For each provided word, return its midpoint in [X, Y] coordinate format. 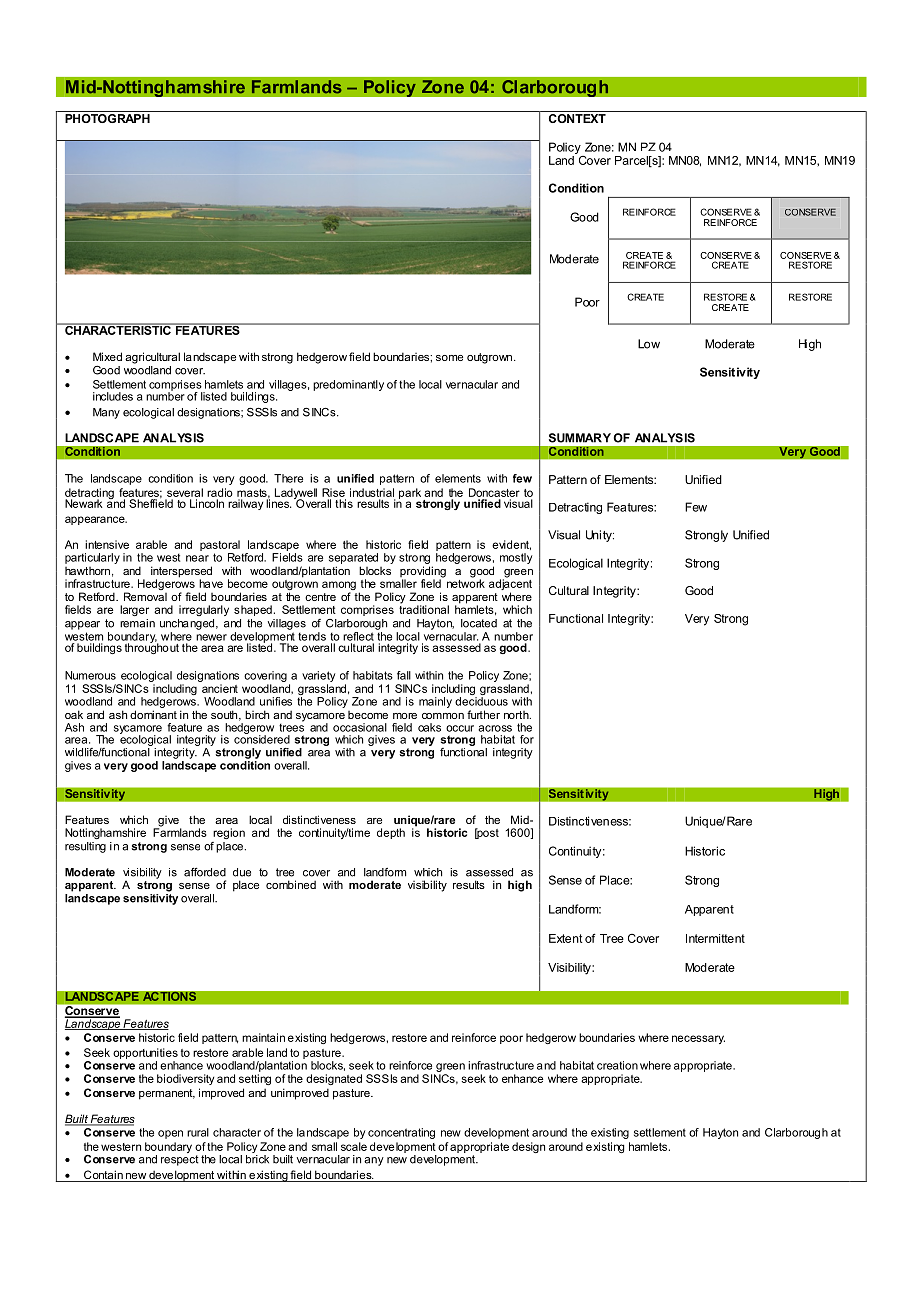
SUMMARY [580, 438]
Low [649, 344]
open [170, 1134]
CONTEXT [577, 118]
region [229, 833]
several [185, 492]
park [410, 493]
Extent [566, 938]
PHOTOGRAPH [107, 118]
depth [391, 833]
